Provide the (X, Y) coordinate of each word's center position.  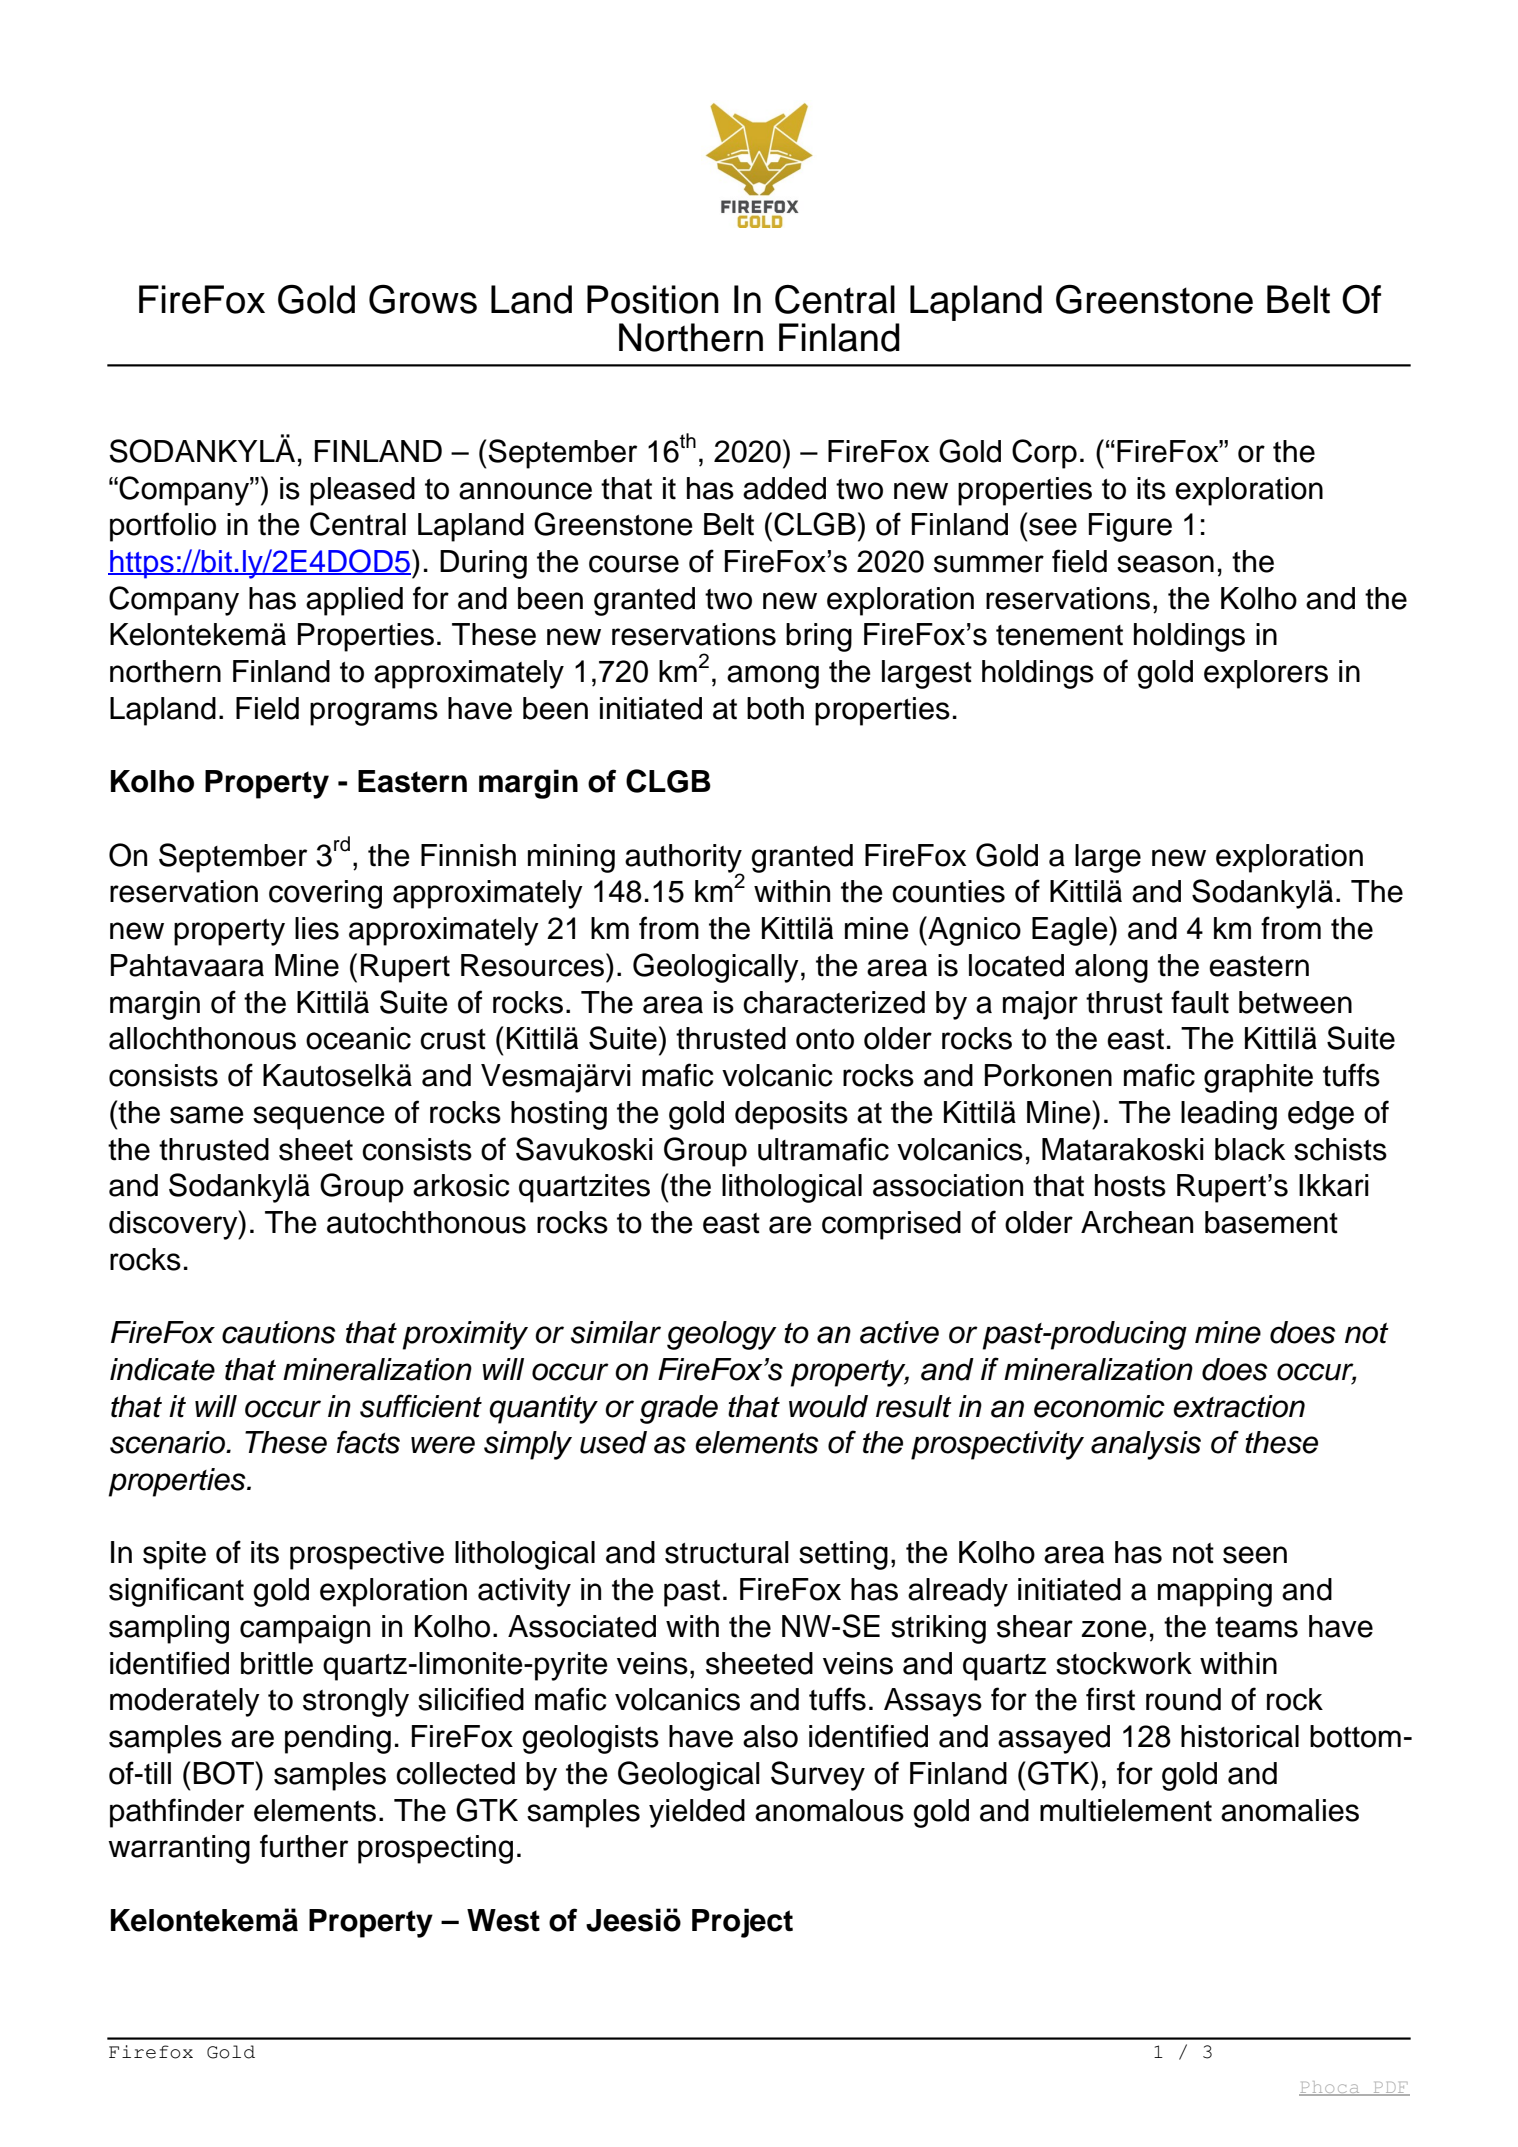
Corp (1044, 454)
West (503, 1920)
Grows (423, 299)
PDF (1390, 2089)
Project (742, 1923)
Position (653, 299)
